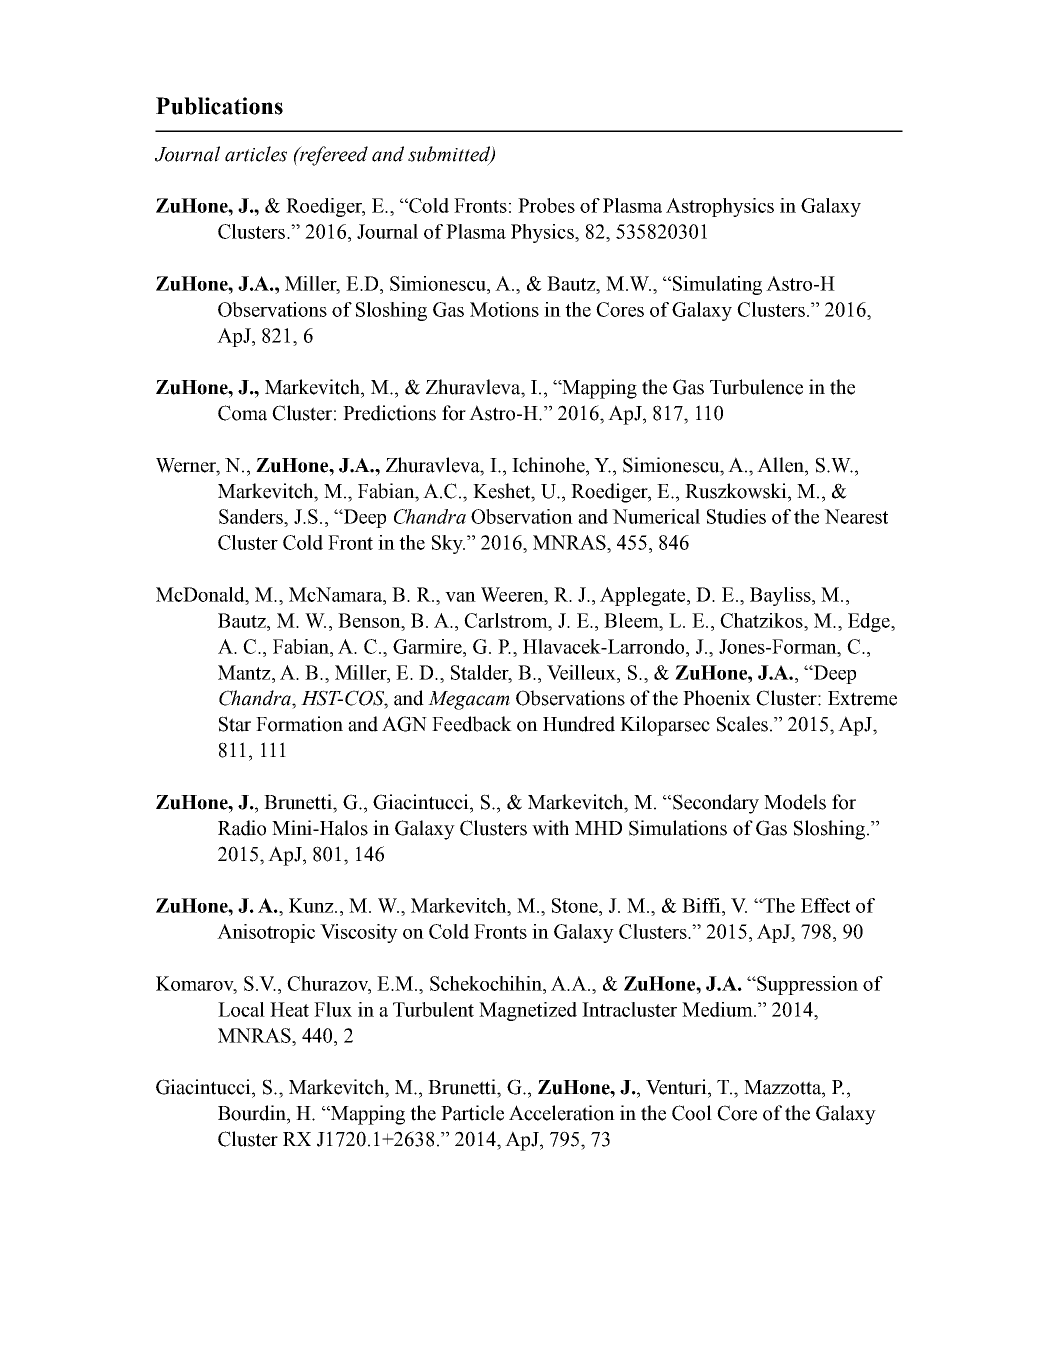 The height and width of the screenshot is (1369, 1058). I want to click on Edge, so click(870, 622).
